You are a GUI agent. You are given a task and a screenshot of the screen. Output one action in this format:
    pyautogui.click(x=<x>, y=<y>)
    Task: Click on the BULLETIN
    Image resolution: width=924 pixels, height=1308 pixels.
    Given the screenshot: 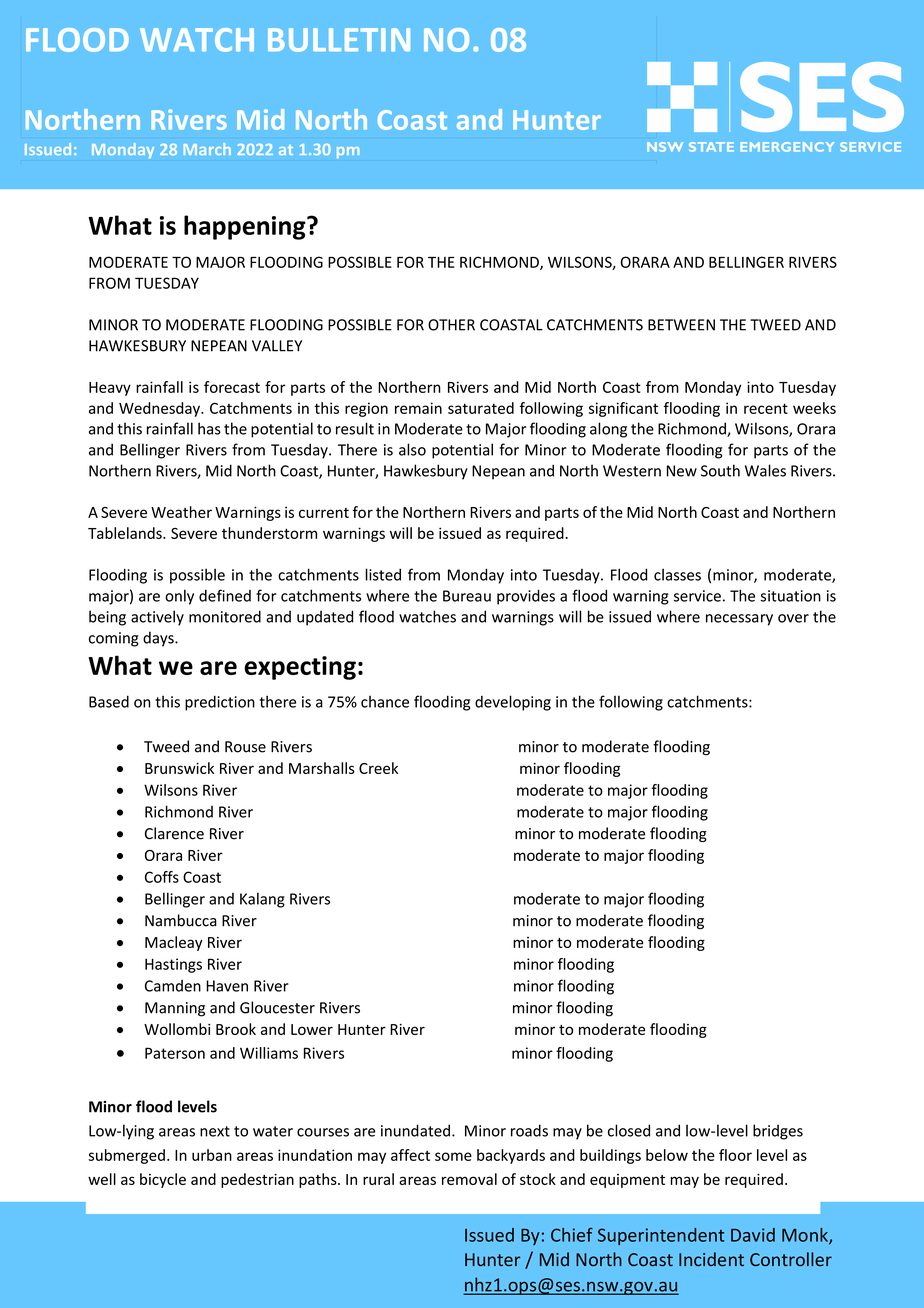 What is the action you would take?
    pyautogui.click(x=339, y=40)
